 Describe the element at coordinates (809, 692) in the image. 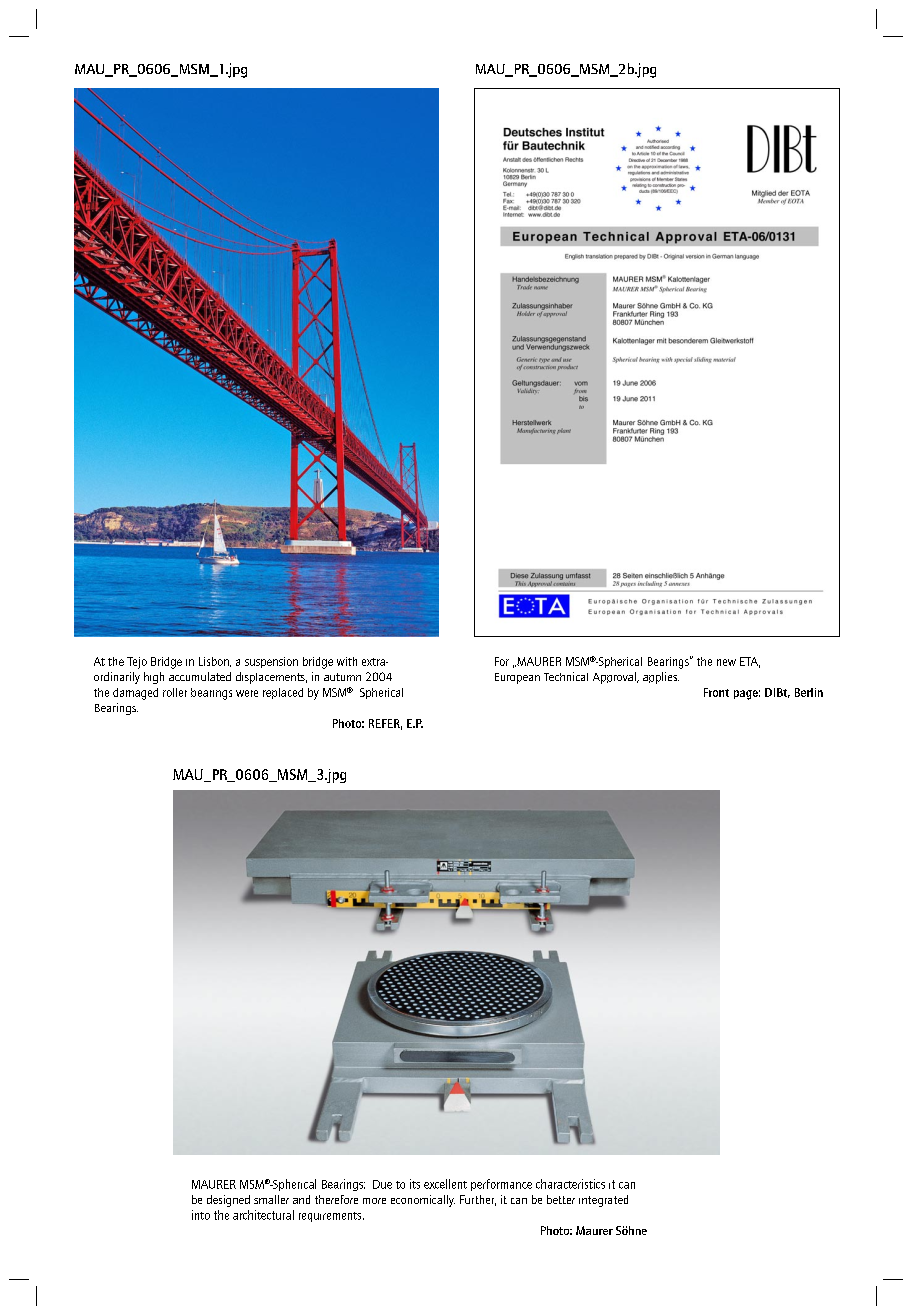

I see `Berlin` at that location.
